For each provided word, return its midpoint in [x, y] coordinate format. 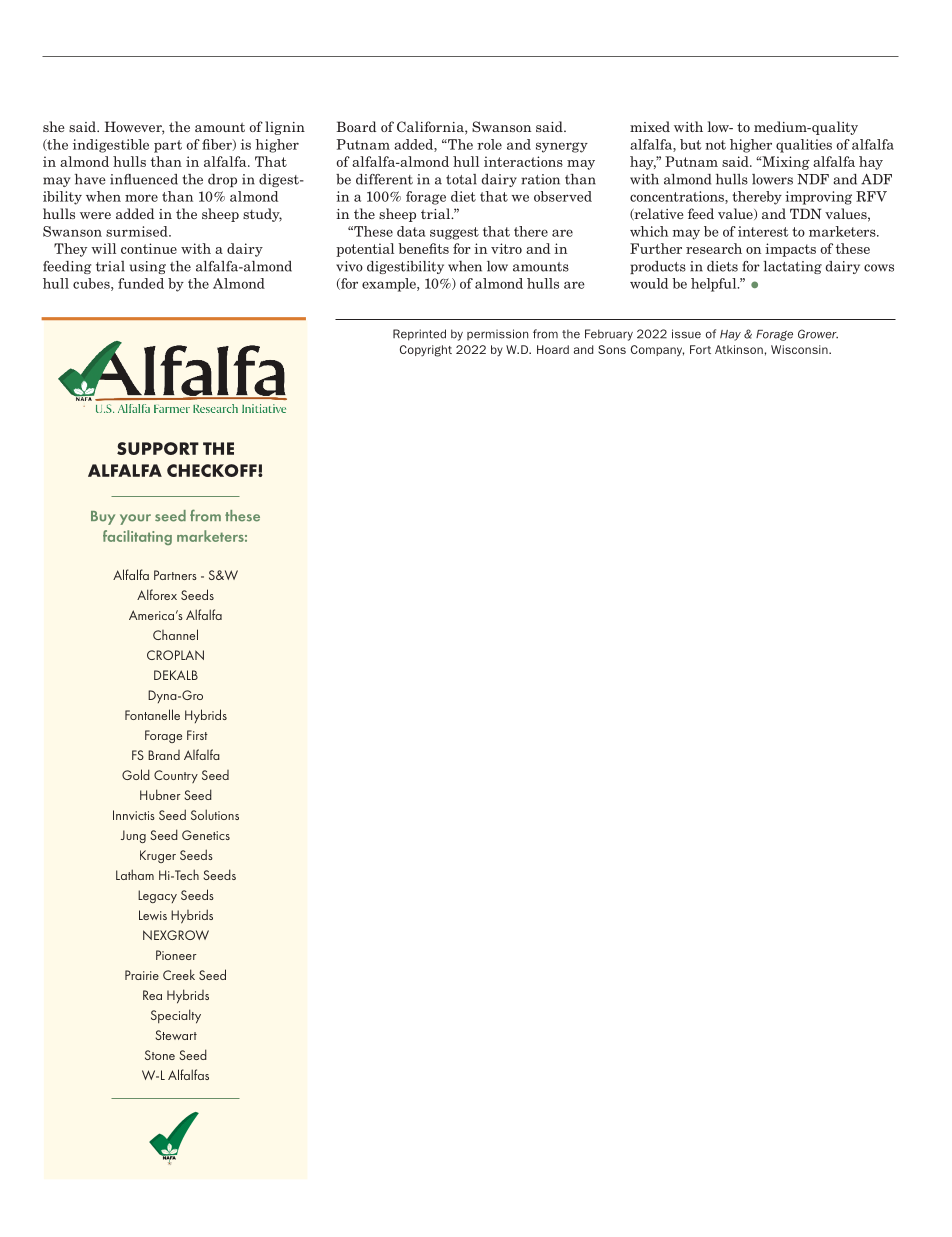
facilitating [137, 537]
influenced [144, 179]
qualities [804, 146]
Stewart [176, 1035]
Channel [175, 634]
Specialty [176, 1016]
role [489, 144]
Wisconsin [800, 349]
